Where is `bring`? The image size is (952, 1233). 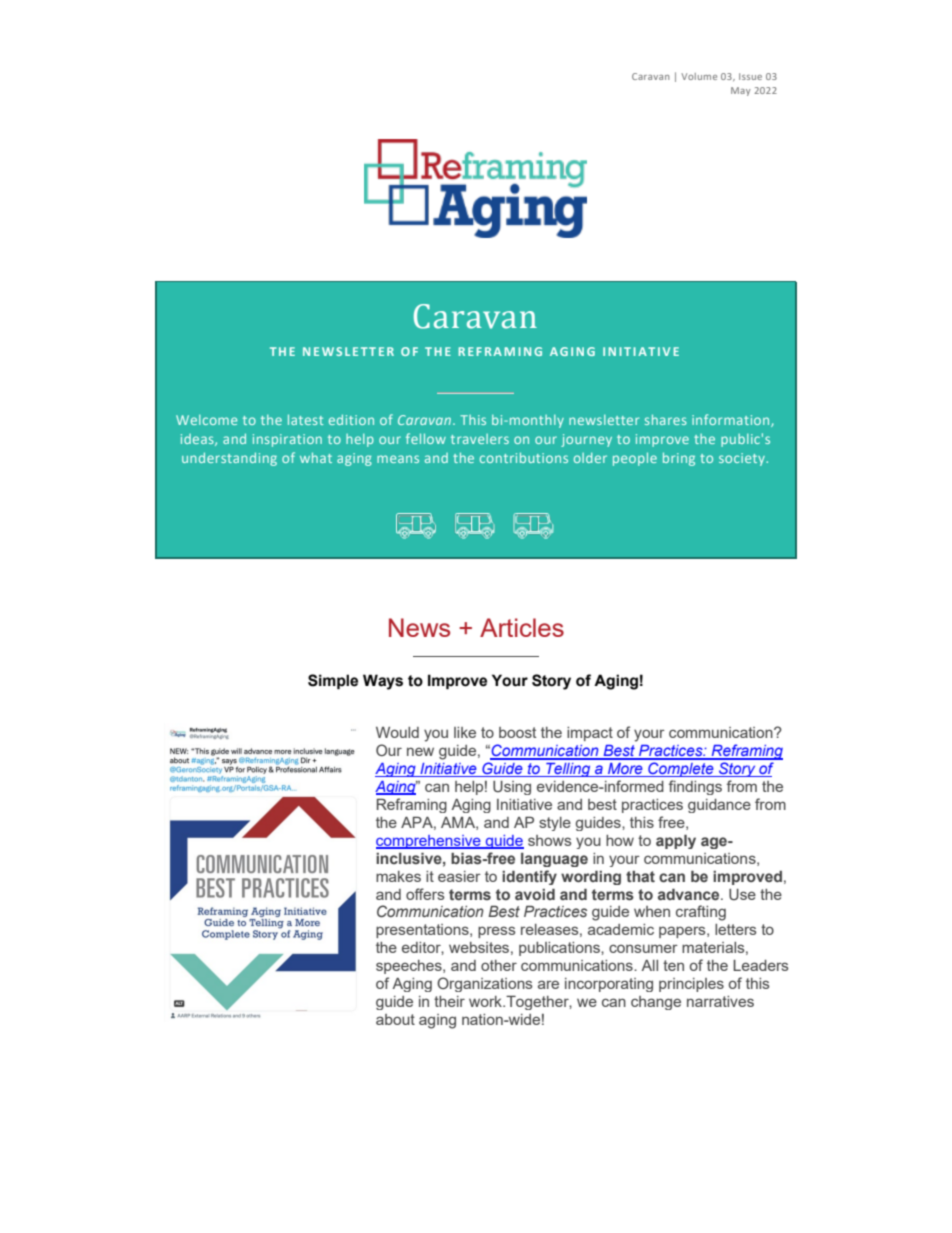
bring is located at coordinates (679, 459).
